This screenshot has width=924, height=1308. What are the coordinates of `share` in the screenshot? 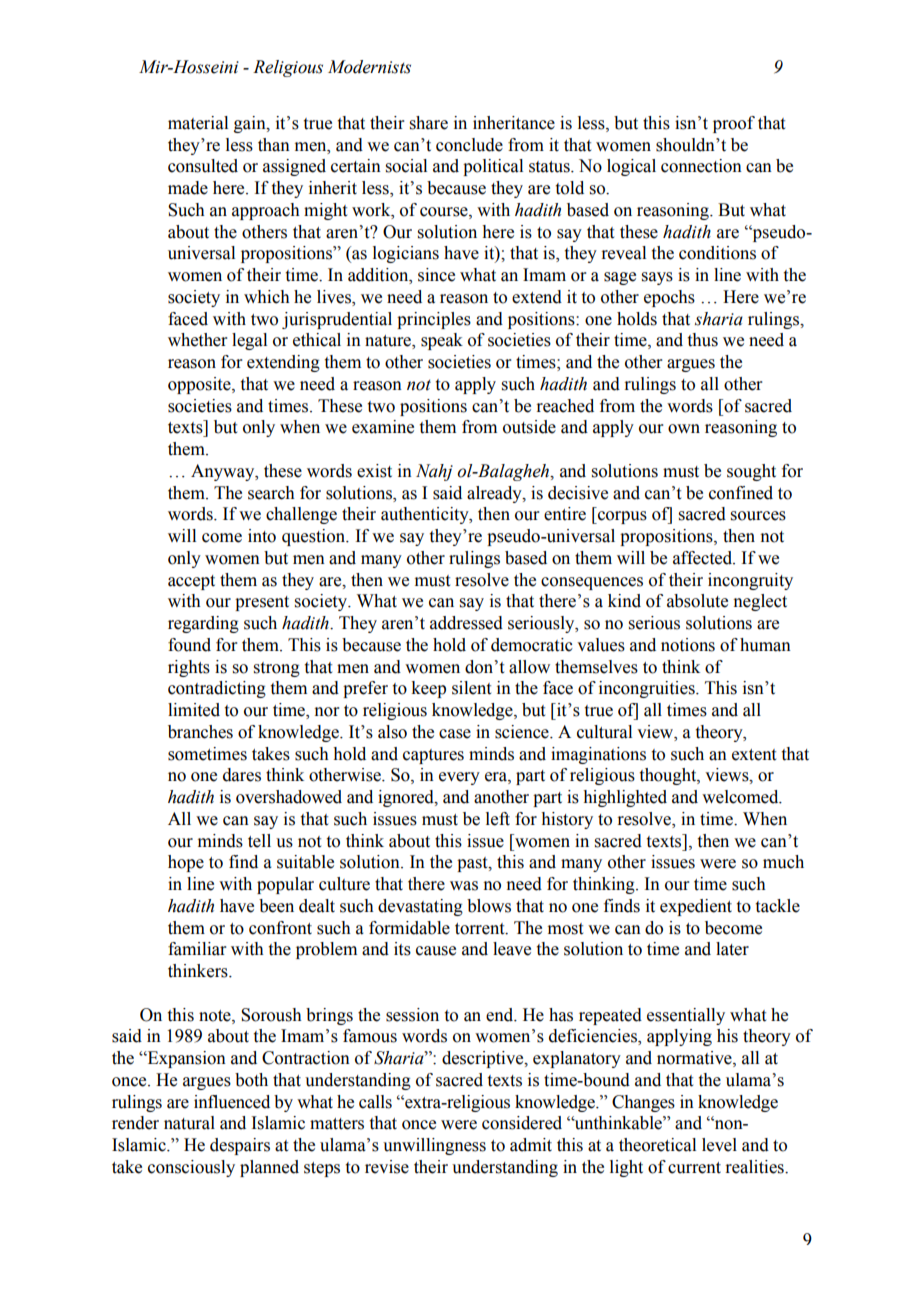 It's located at (429, 123).
